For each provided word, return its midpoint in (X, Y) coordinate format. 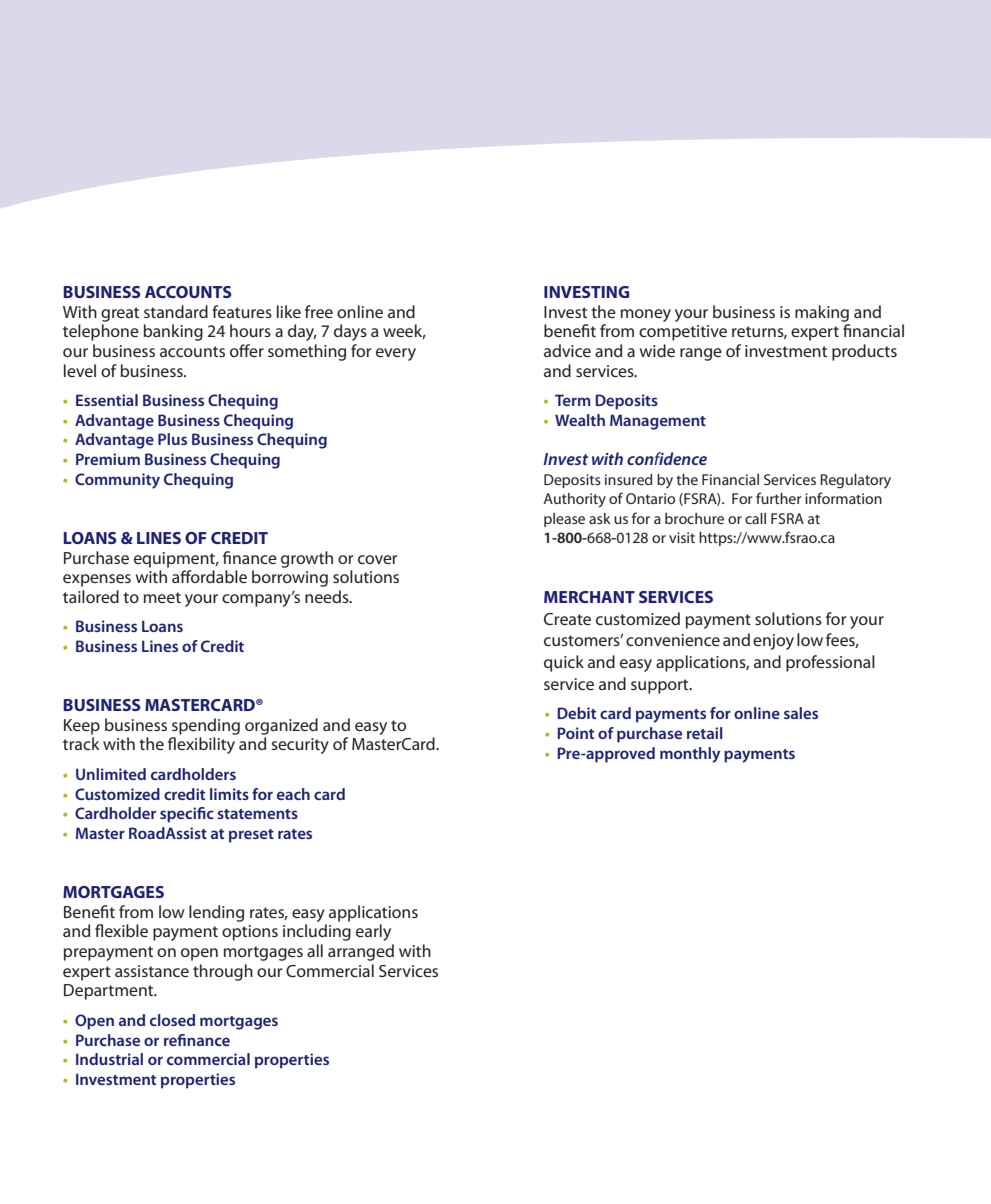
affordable (209, 576)
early (373, 932)
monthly (690, 755)
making (822, 313)
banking (173, 332)
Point (575, 733)
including (317, 932)
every (396, 354)
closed (172, 1020)
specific (187, 815)
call (755, 518)
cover (377, 559)
